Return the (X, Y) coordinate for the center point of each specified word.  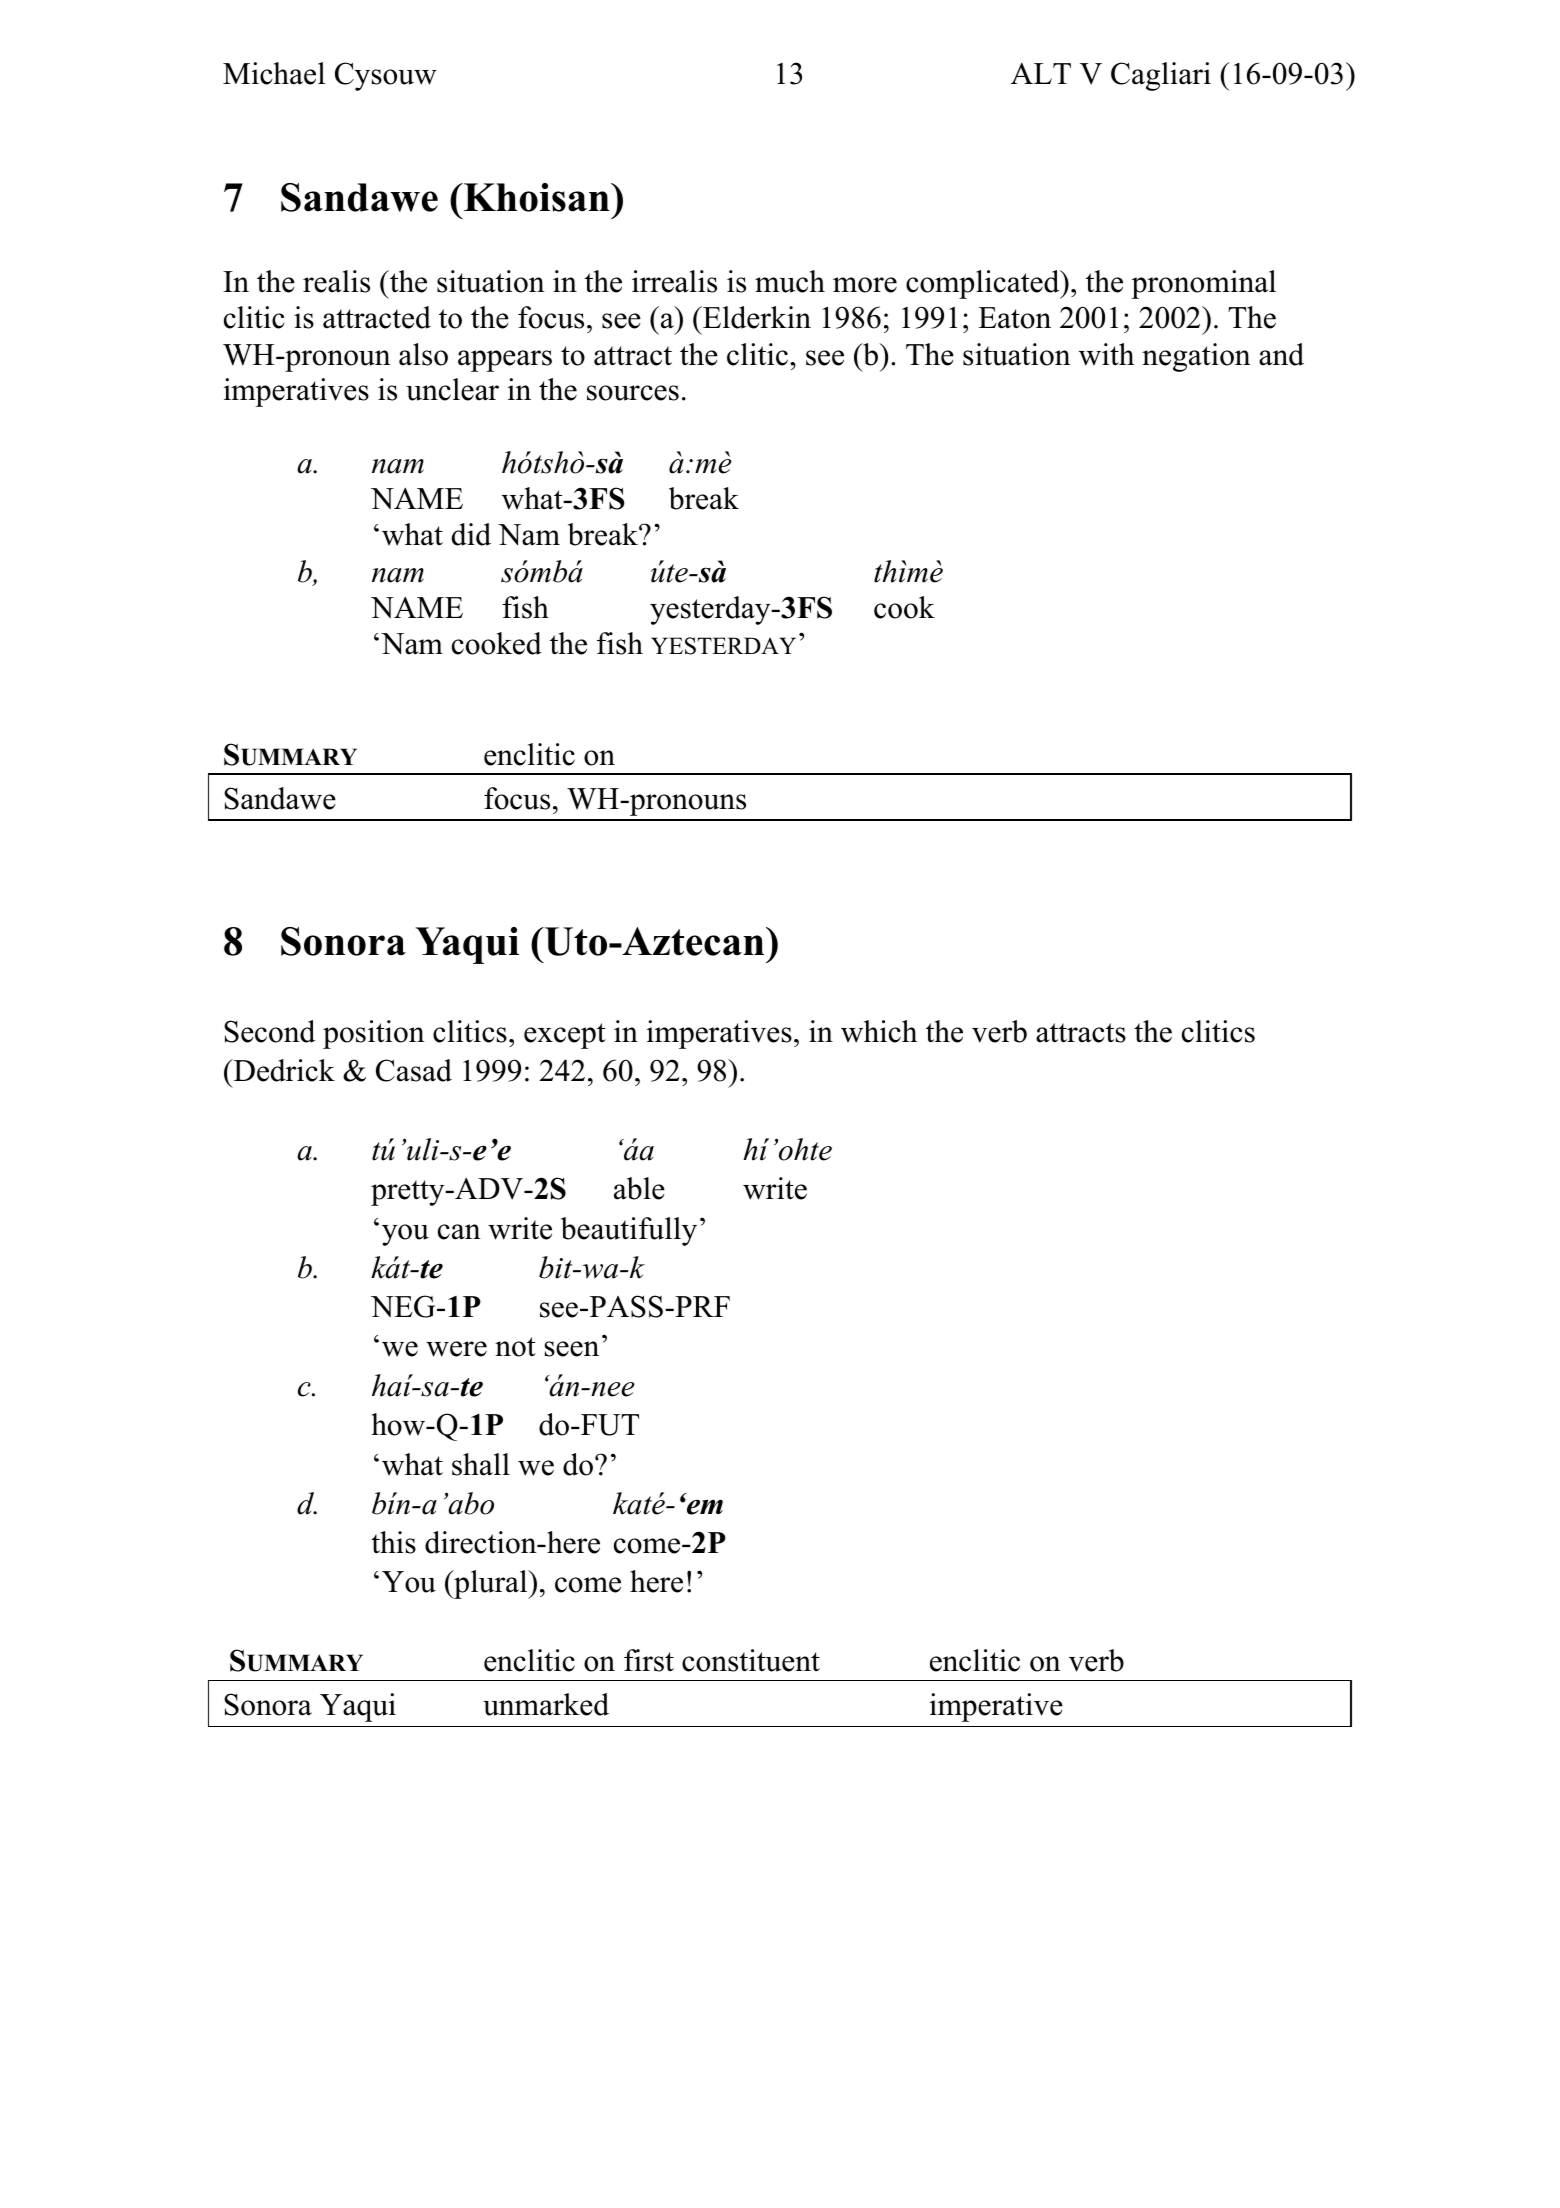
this (393, 1542)
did (471, 534)
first (649, 1660)
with (1106, 354)
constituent (751, 1660)
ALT (1041, 73)
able (639, 1188)
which (879, 1031)
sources (633, 393)
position (374, 1034)
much (790, 281)
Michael (274, 73)
